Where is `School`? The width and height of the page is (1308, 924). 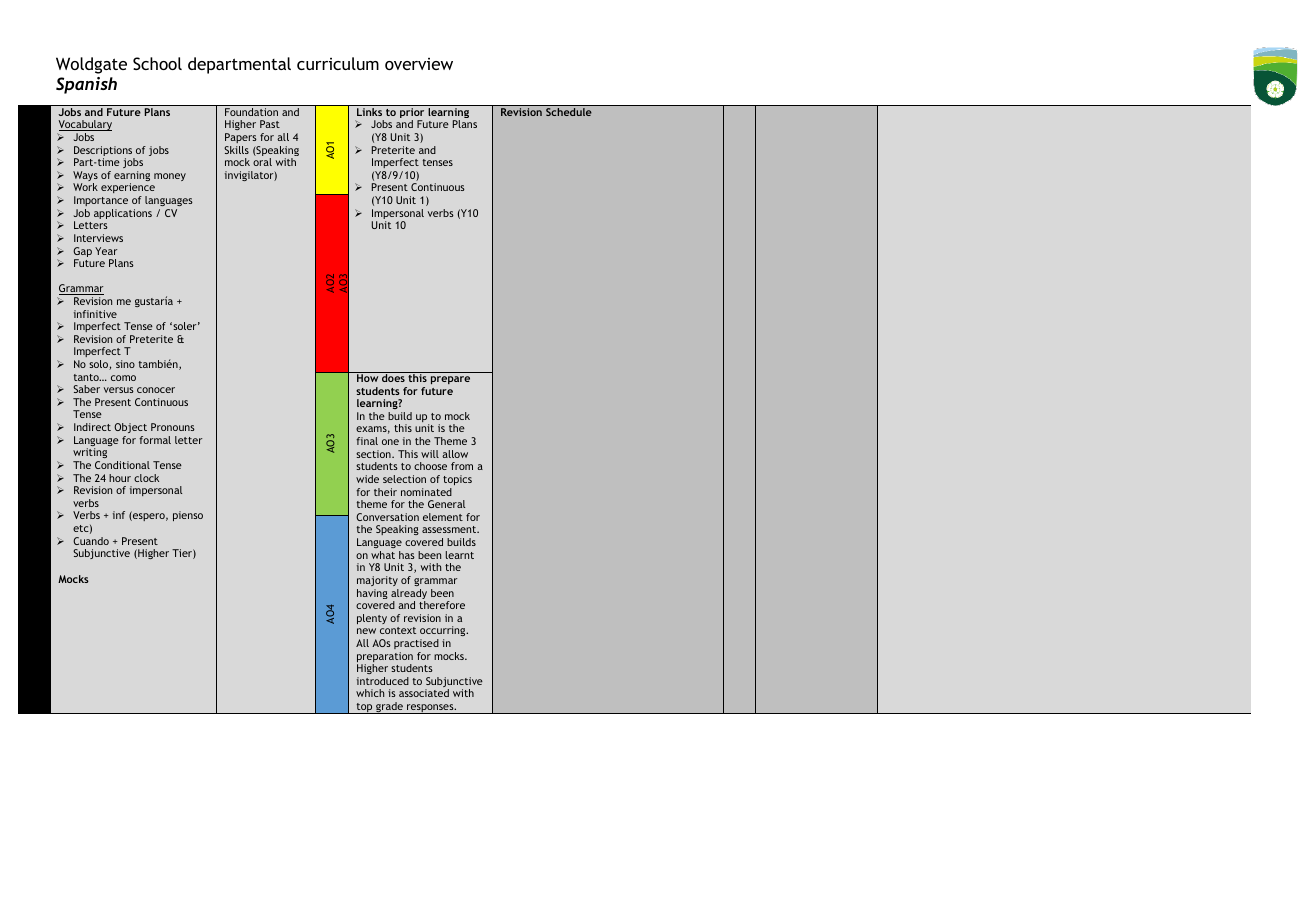
School is located at coordinates (157, 63).
